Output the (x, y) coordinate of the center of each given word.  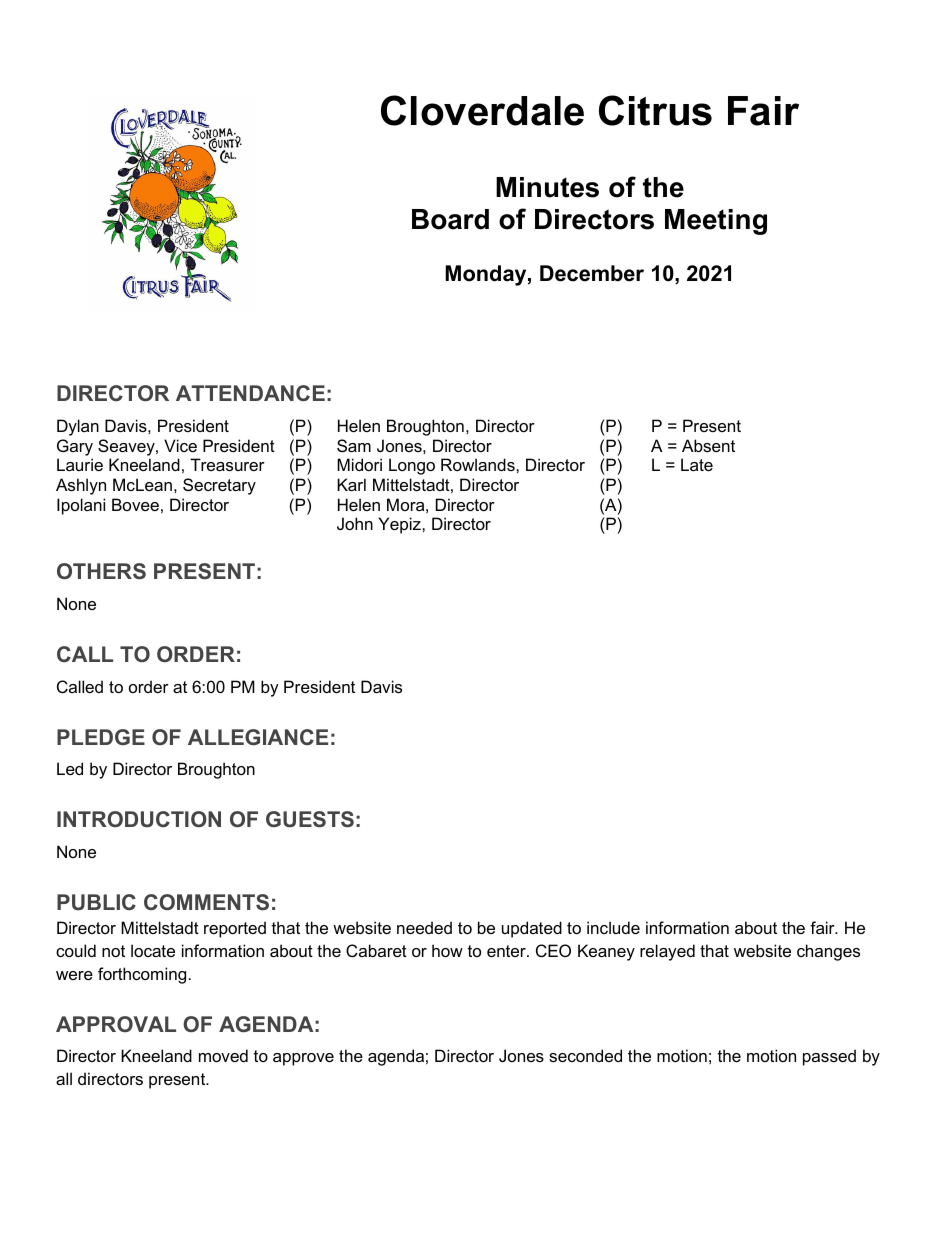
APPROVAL (116, 1024)
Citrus (655, 110)
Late (697, 464)
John (355, 523)
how (447, 950)
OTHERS (101, 571)
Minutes (547, 187)
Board (450, 219)
